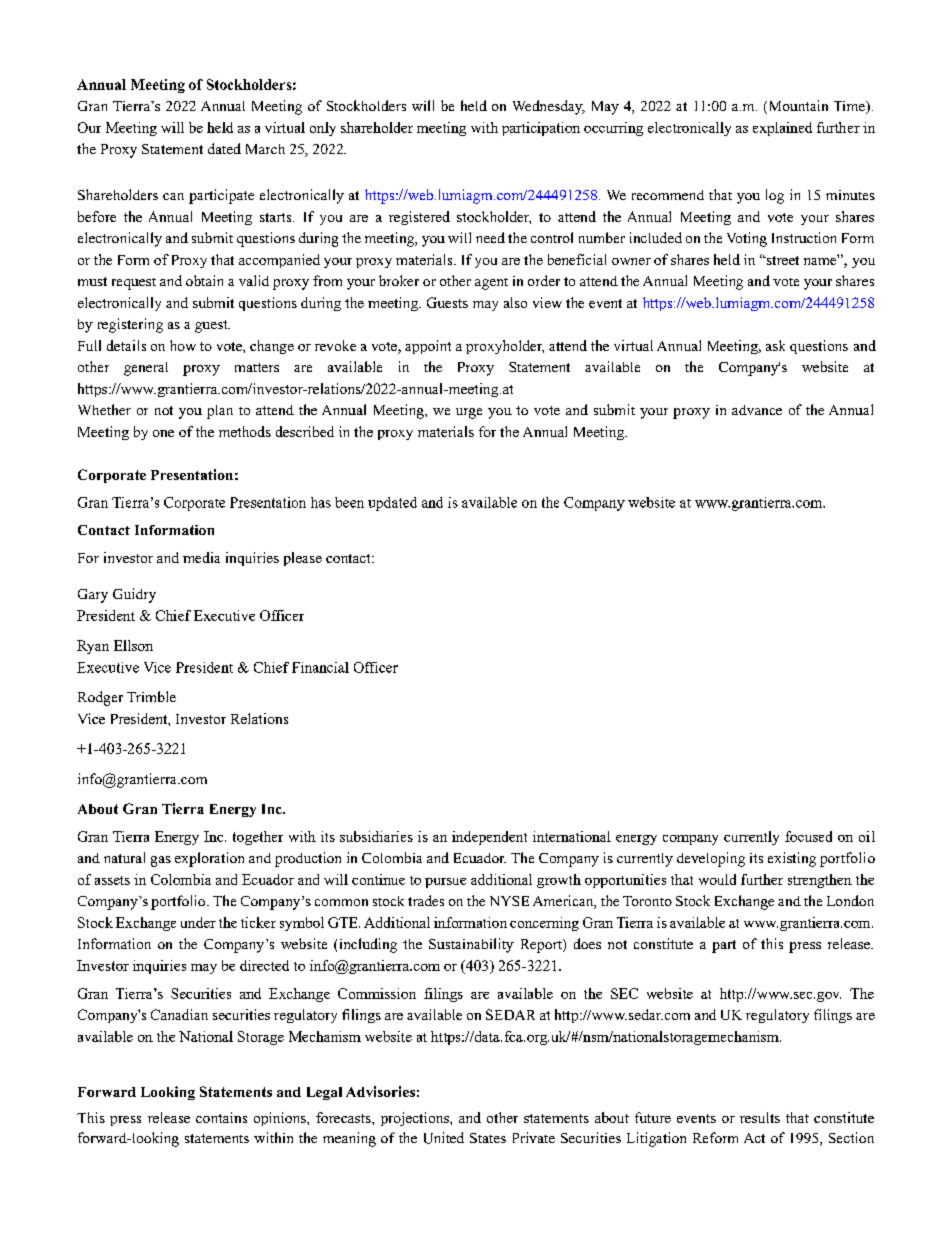 This image has height=1233, width=952. I want to click on States, so click(488, 1138).
